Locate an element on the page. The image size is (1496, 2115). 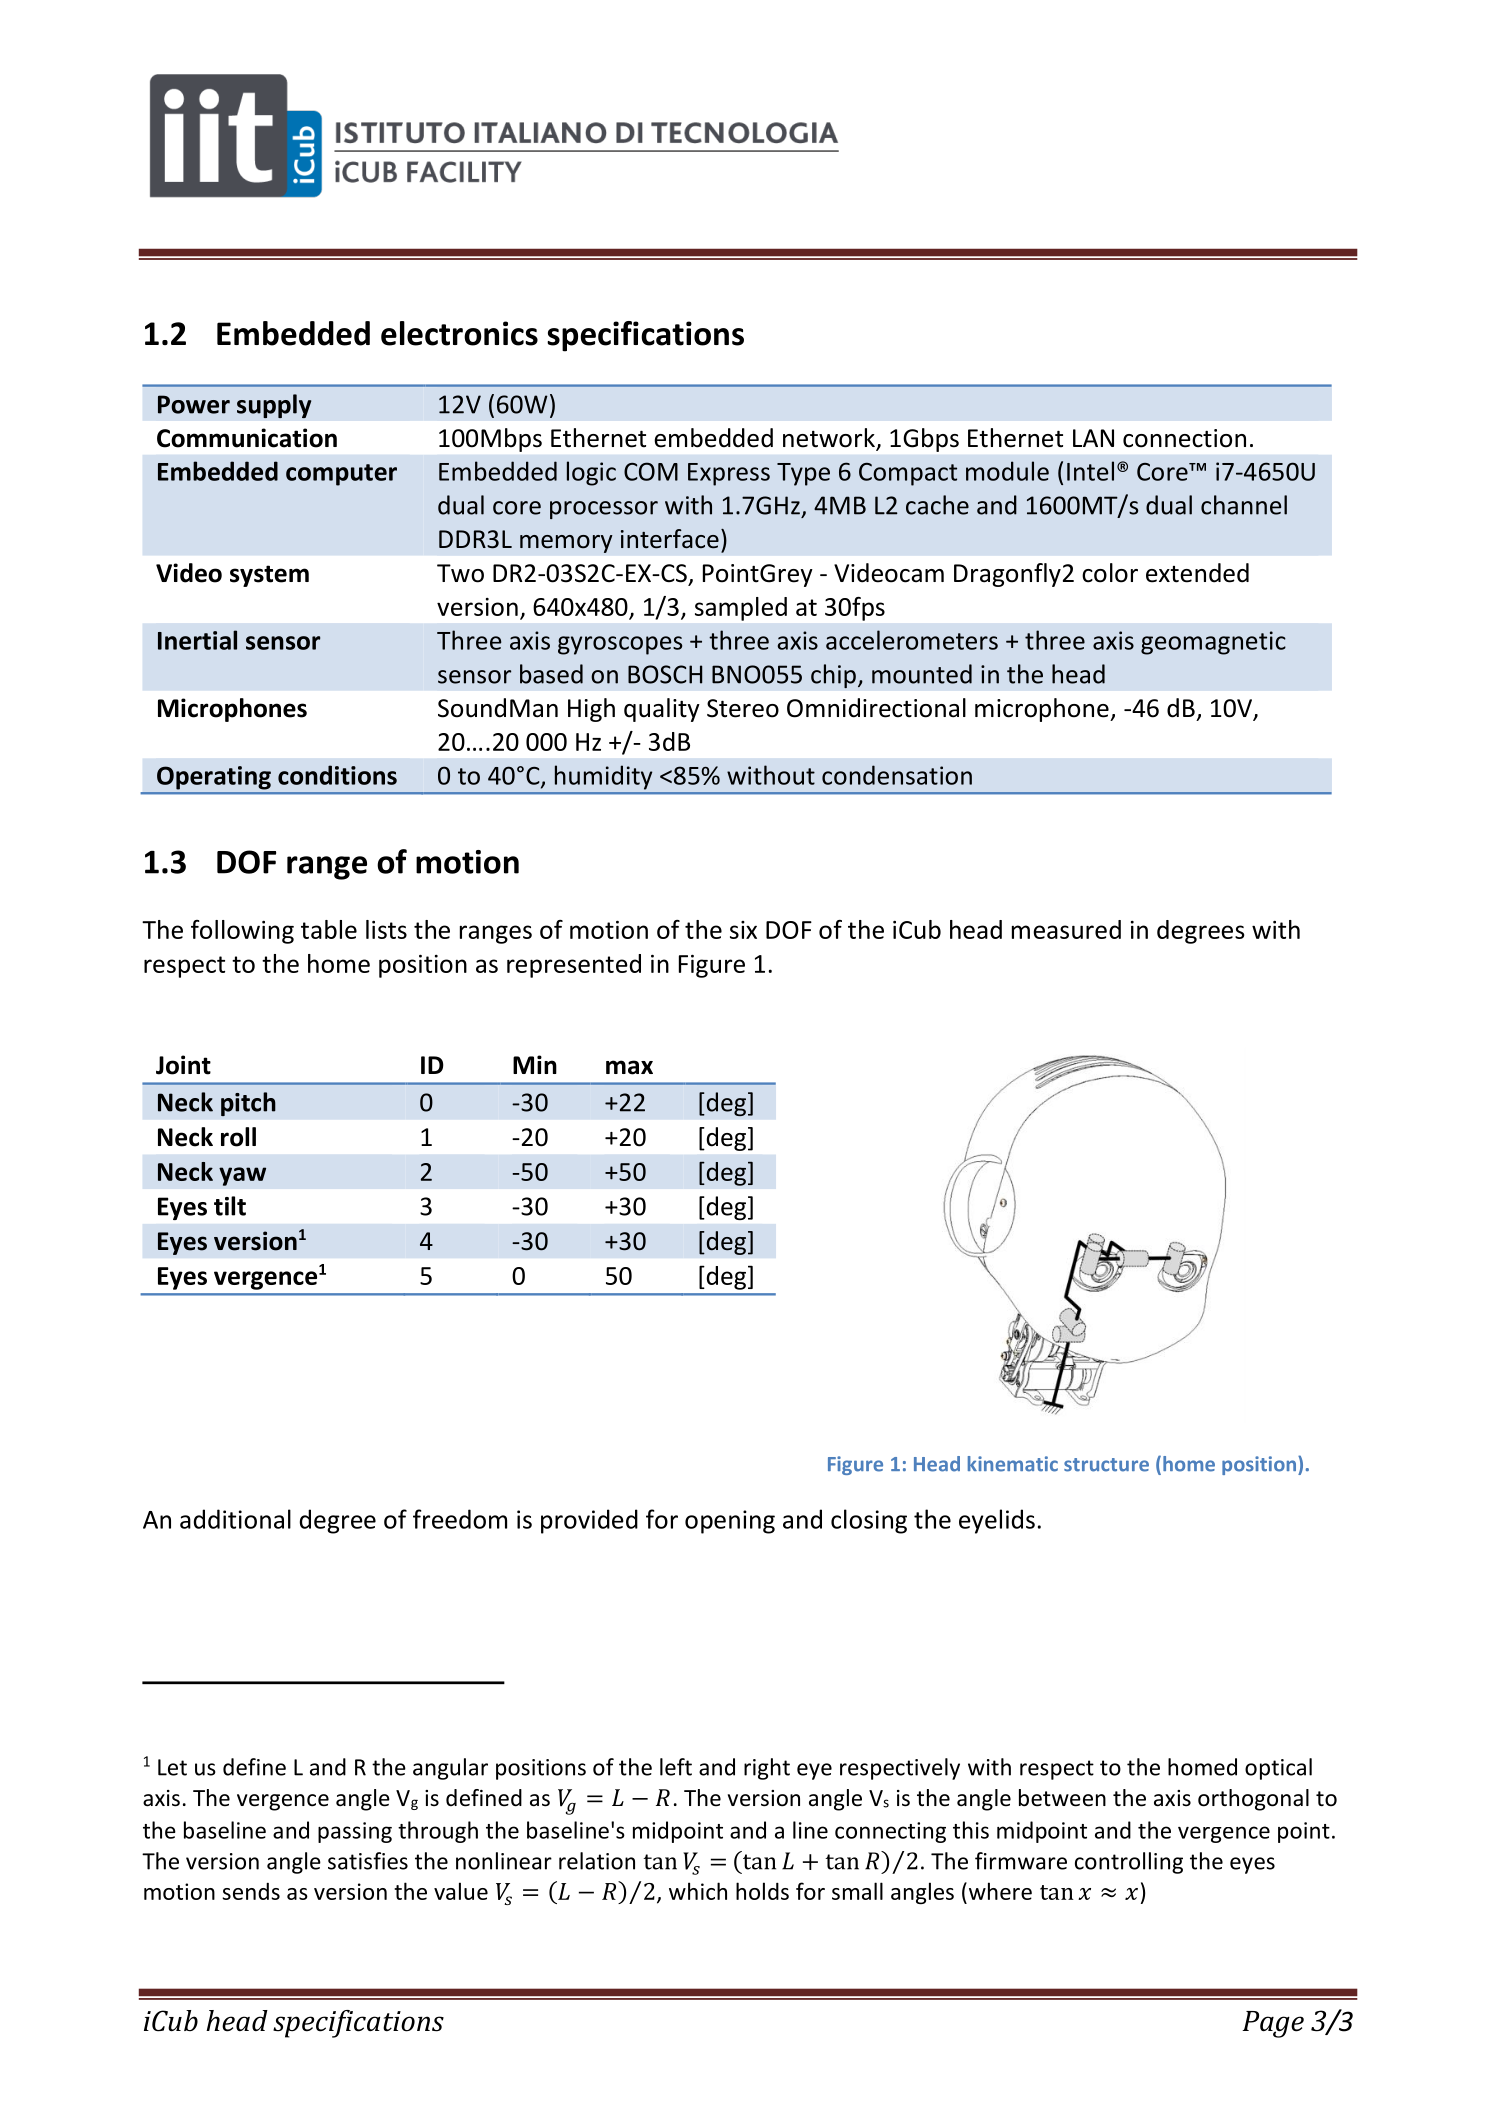
six is located at coordinates (743, 930).
